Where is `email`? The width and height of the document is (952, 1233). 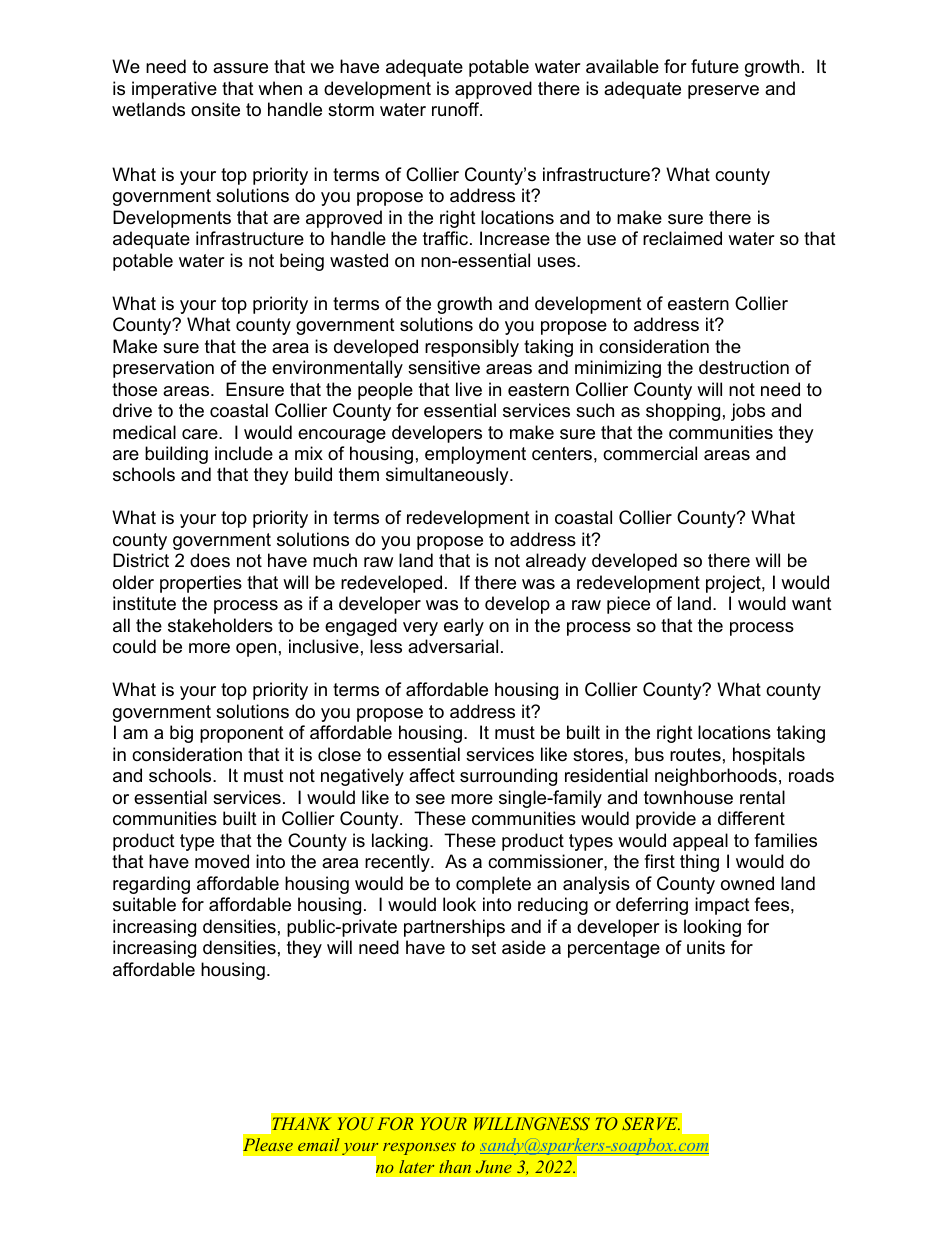 email is located at coordinates (319, 1144).
